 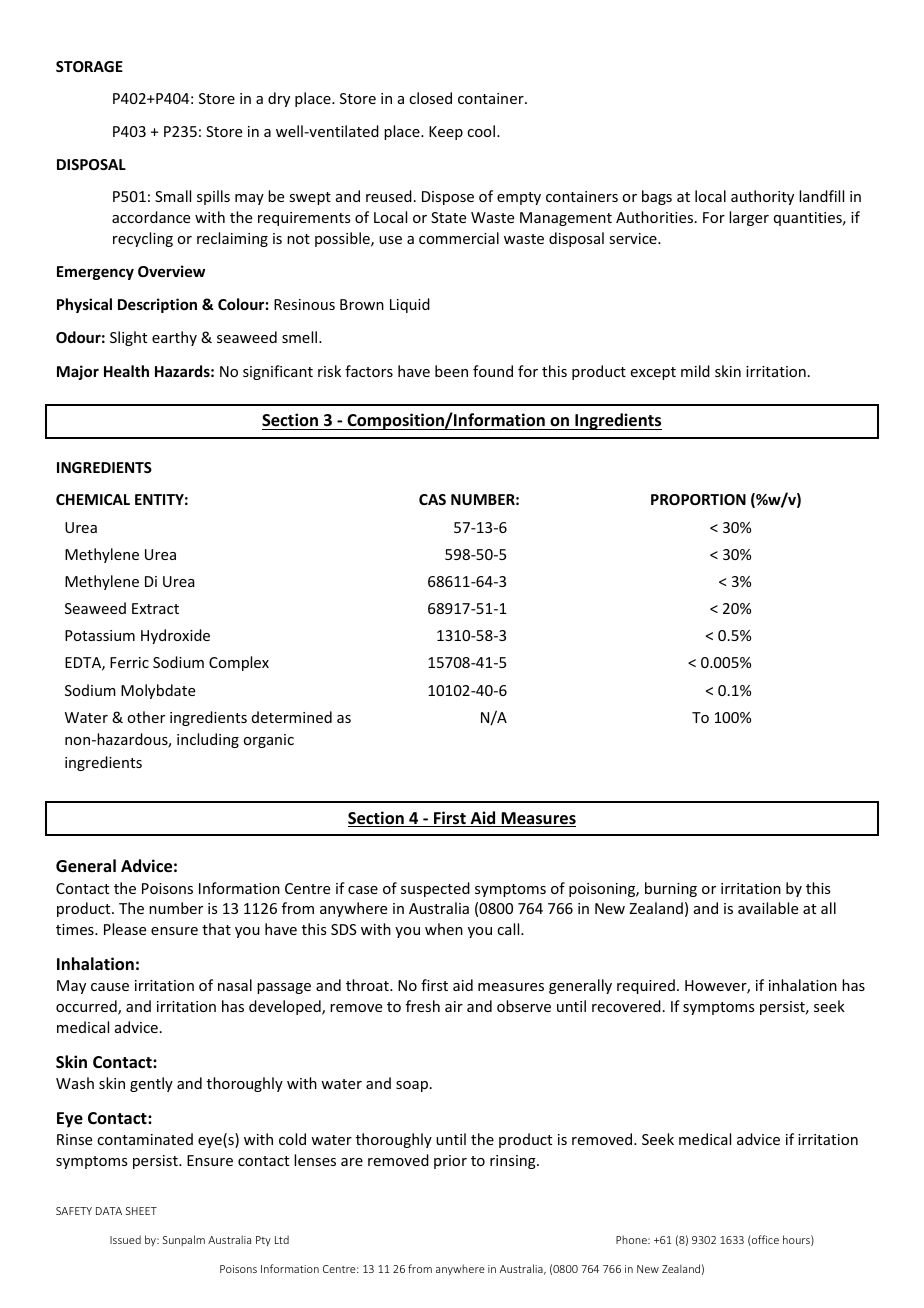 What do you see at coordinates (450, 1162) in the image?
I see `prior` at bounding box center [450, 1162].
